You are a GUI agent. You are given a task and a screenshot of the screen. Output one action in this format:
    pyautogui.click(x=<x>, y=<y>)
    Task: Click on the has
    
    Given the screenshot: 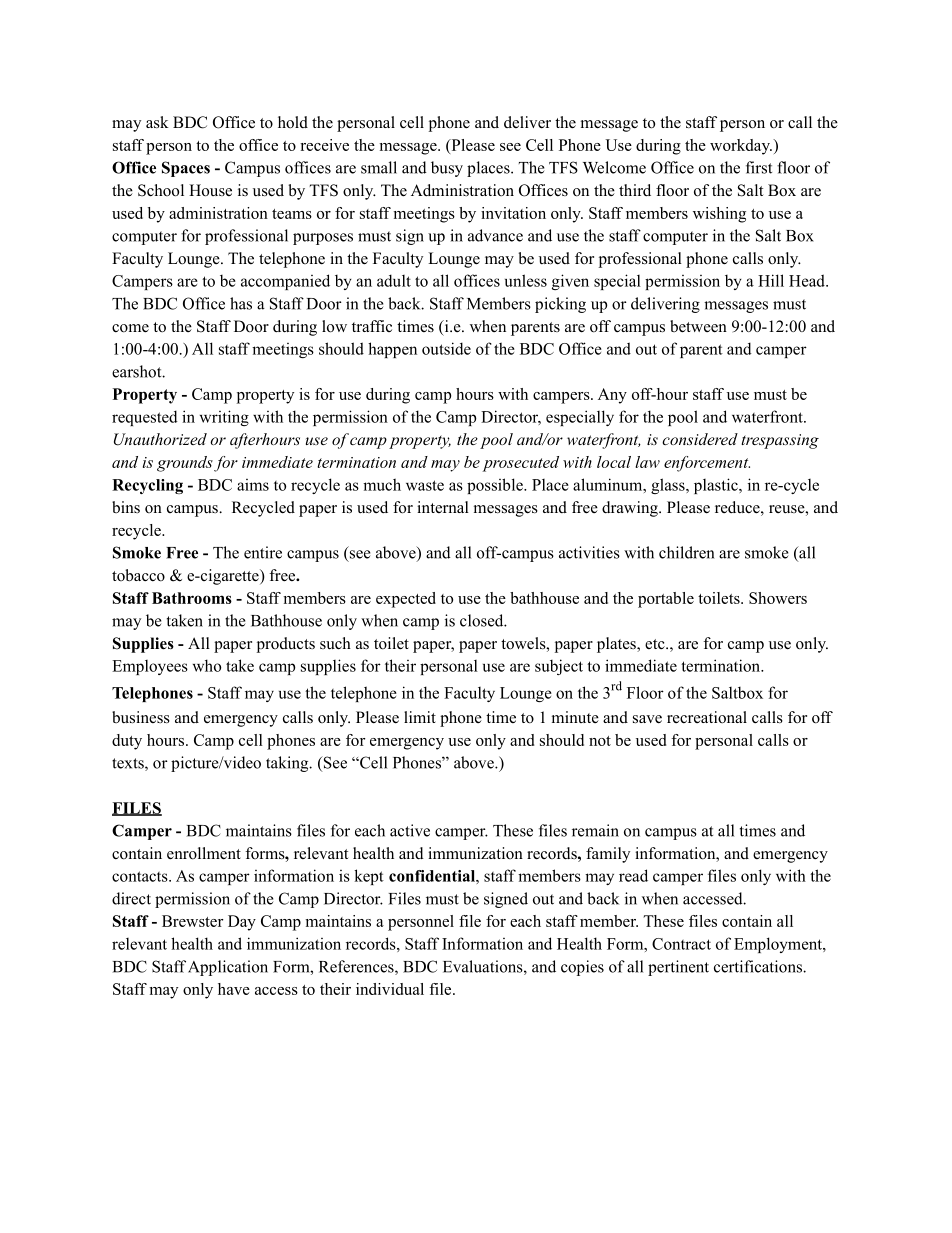 What is the action you would take?
    pyautogui.click(x=241, y=303)
